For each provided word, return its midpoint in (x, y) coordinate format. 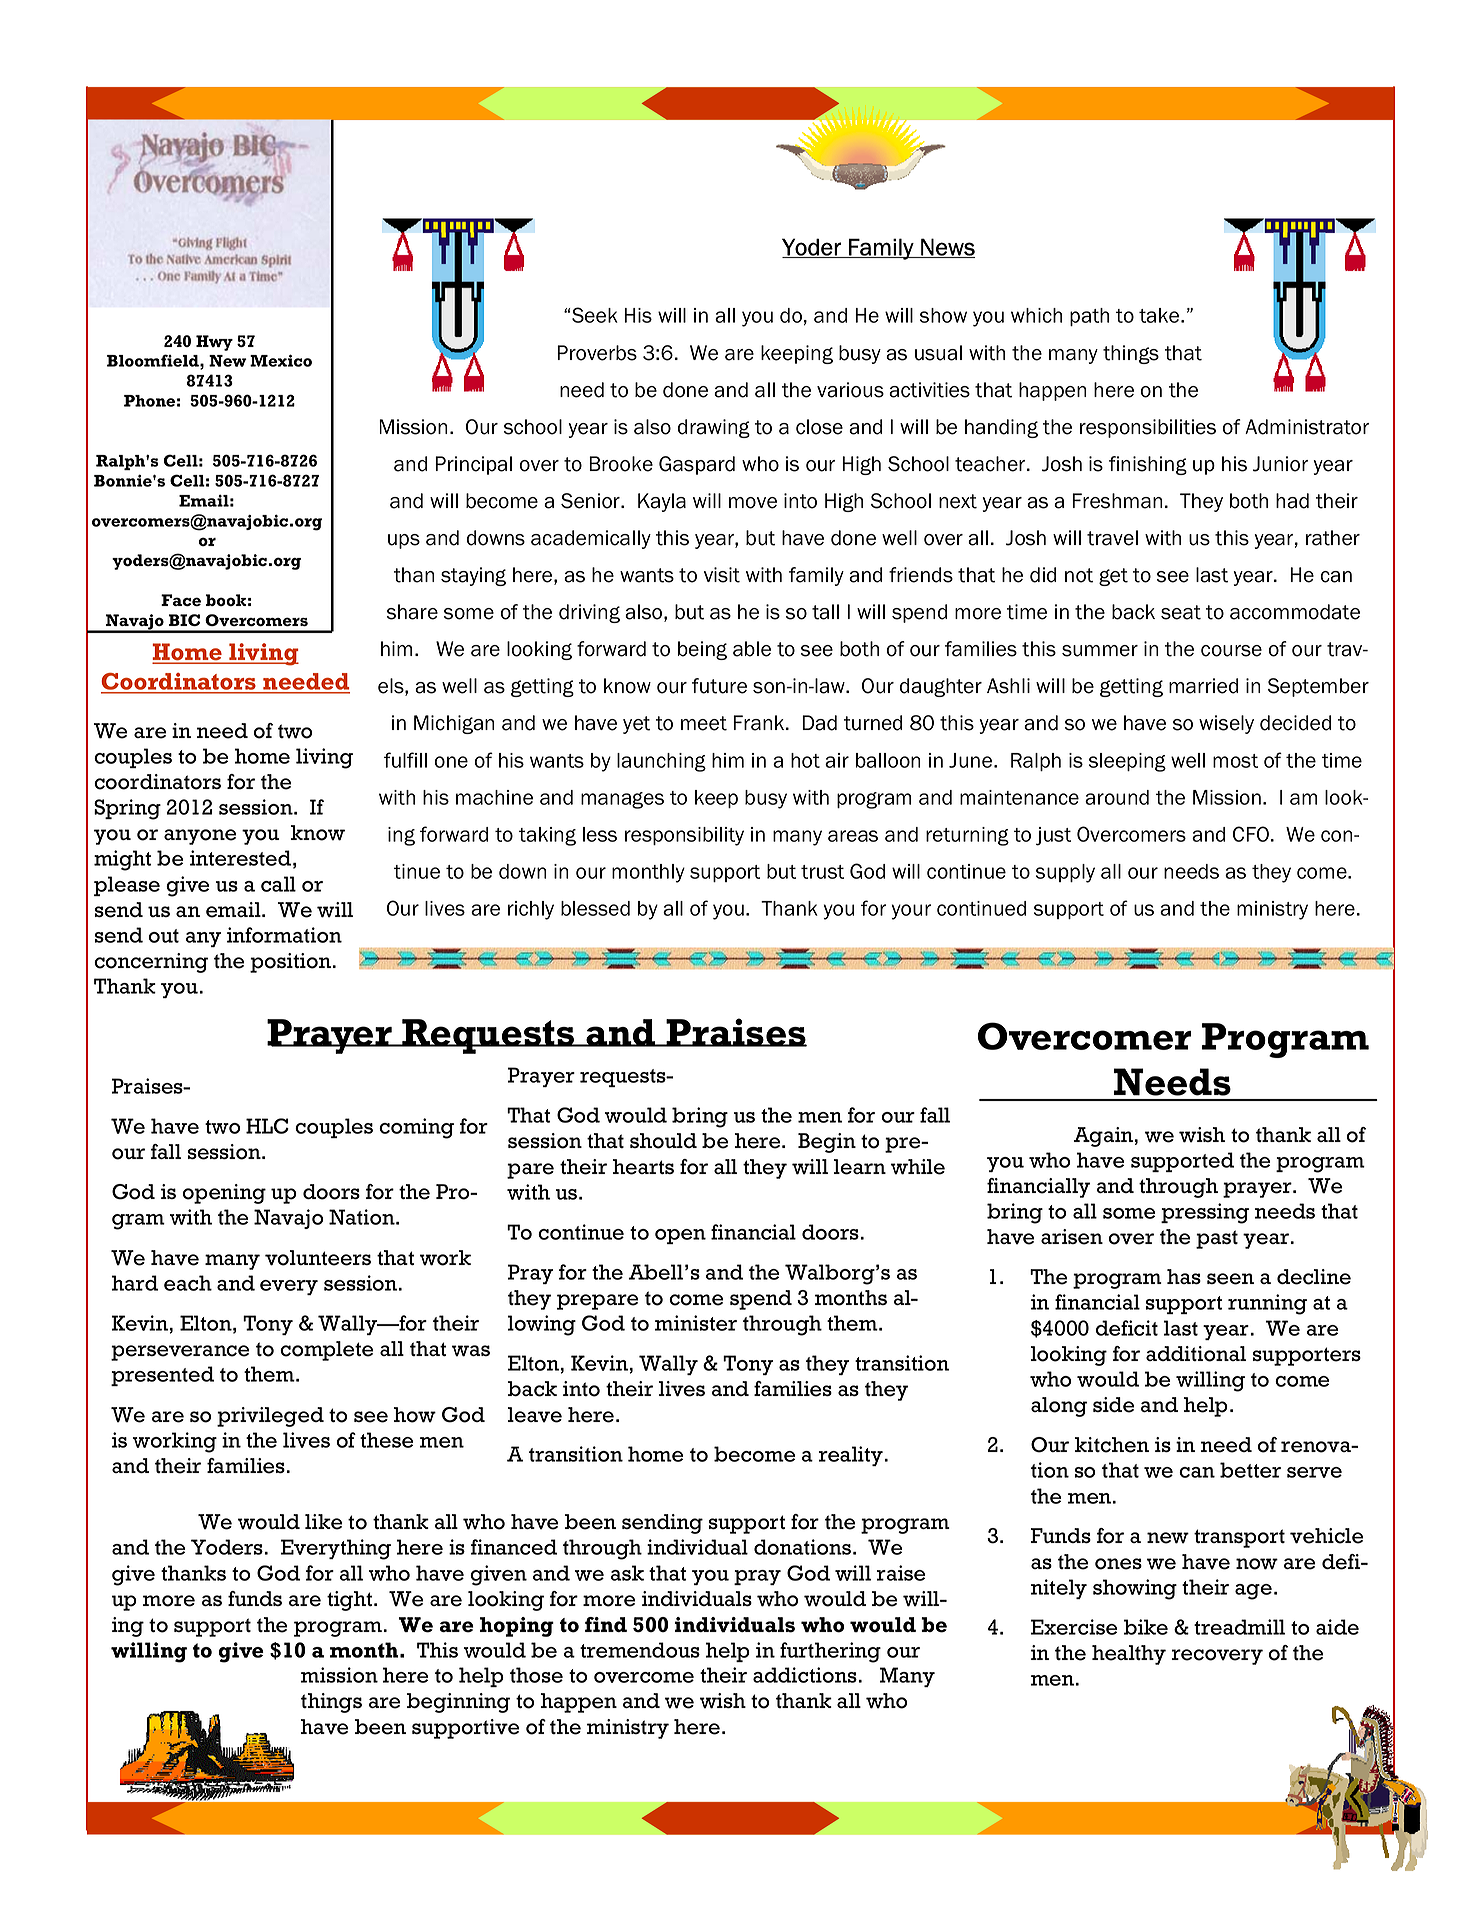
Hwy (214, 343)
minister (696, 1323)
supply (1065, 873)
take (1160, 315)
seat (1181, 612)
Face (181, 600)
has (1184, 1276)
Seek (595, 315)
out (164, 936)
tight (349, 1601)
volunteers (318, 1258)
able (752, 649)
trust (822, 872)
